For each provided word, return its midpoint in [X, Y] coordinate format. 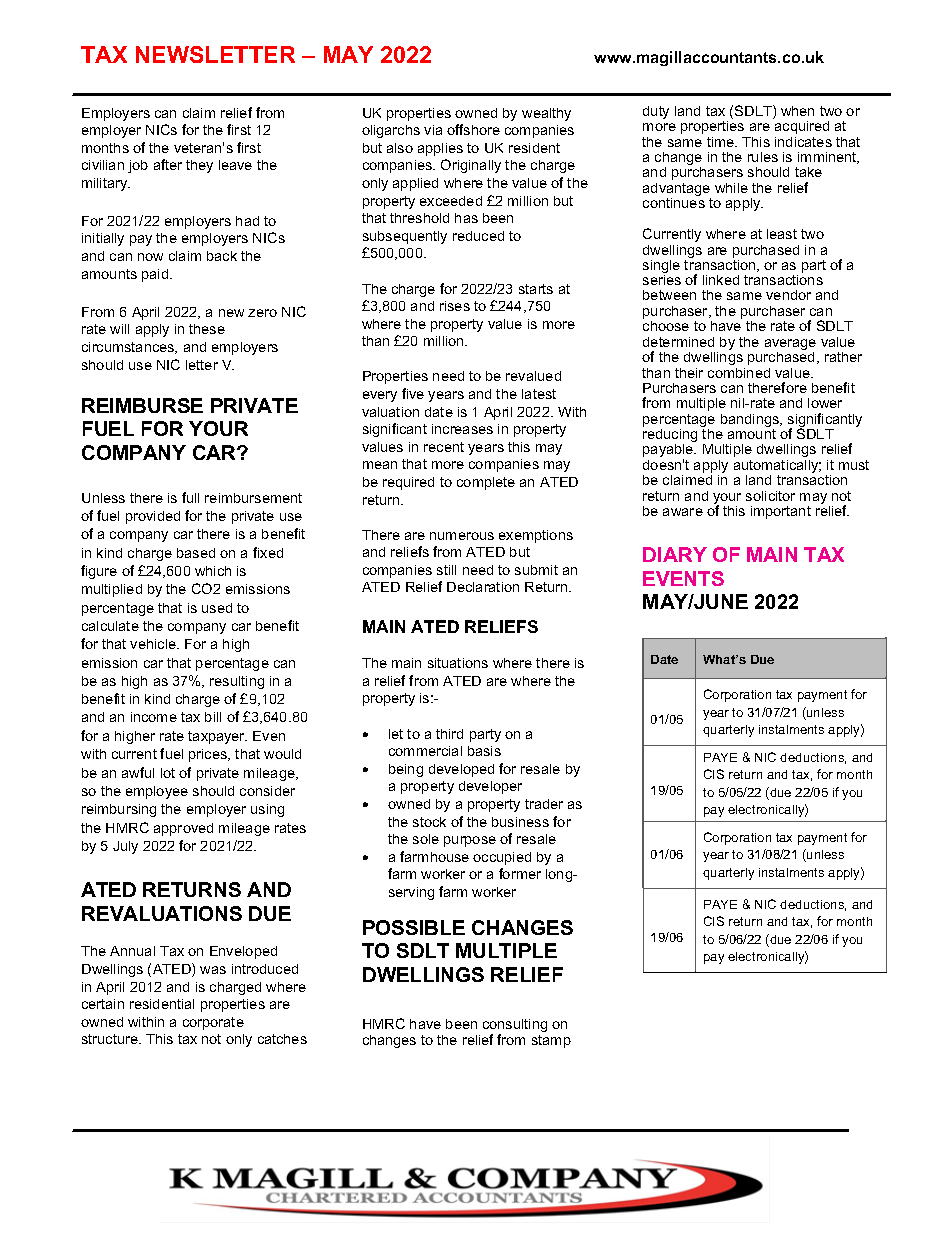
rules [763, 157]
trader [544, 804]
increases [462, 429]
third [449, 734]
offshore [473, 129]
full [190, 497]
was [213, 970]
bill [213, 717]
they [199, 166]
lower [825, 403]
